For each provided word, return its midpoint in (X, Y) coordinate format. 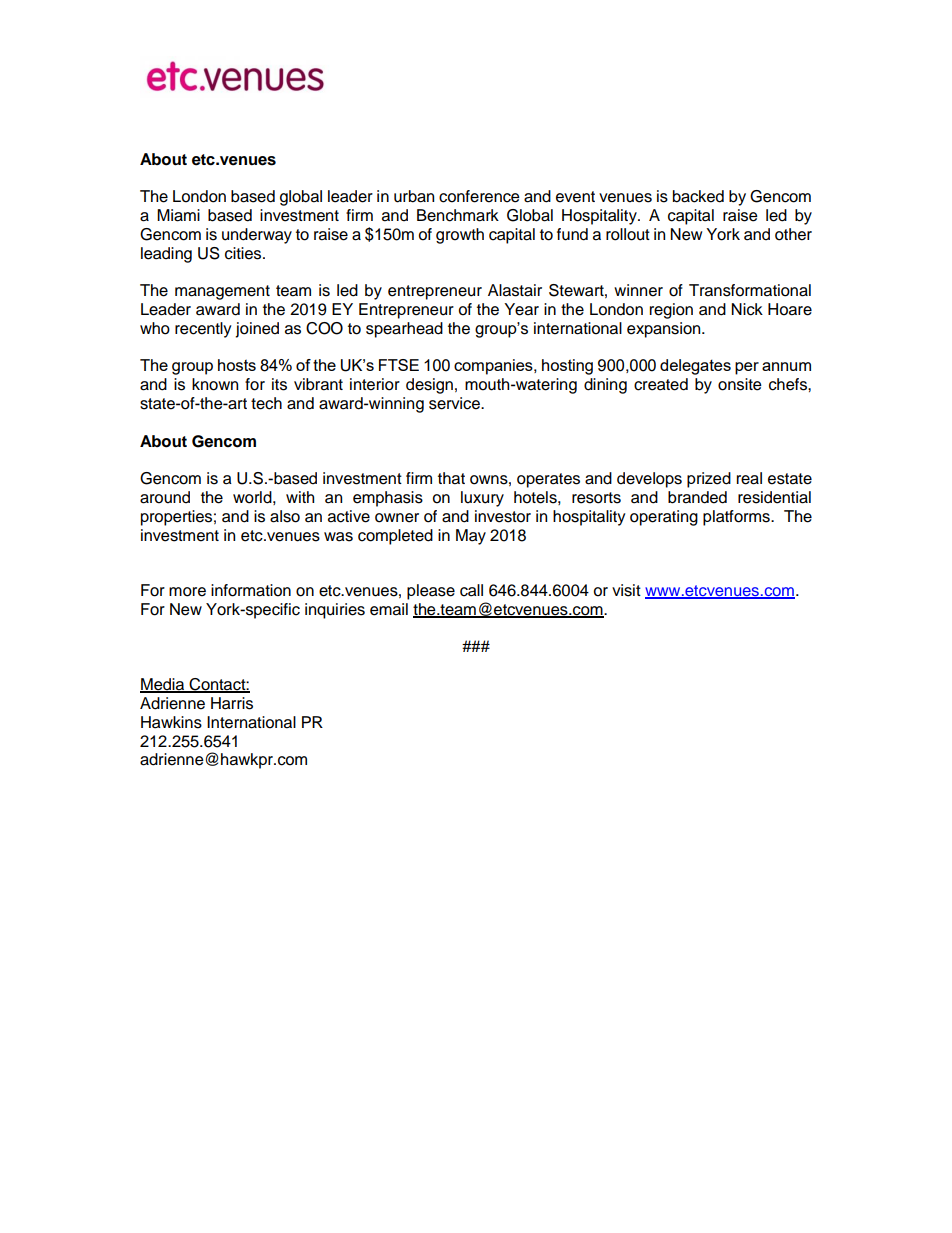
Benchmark (458, 215)
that (451, 478)
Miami (178, 215)
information (251, 590)
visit (626, 590)
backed (698, 196)
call (471, 590)
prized (709, 480)
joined (257, 330)
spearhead (404, 330)
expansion (665, 330)
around (165, 497)
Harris (232, 703)
